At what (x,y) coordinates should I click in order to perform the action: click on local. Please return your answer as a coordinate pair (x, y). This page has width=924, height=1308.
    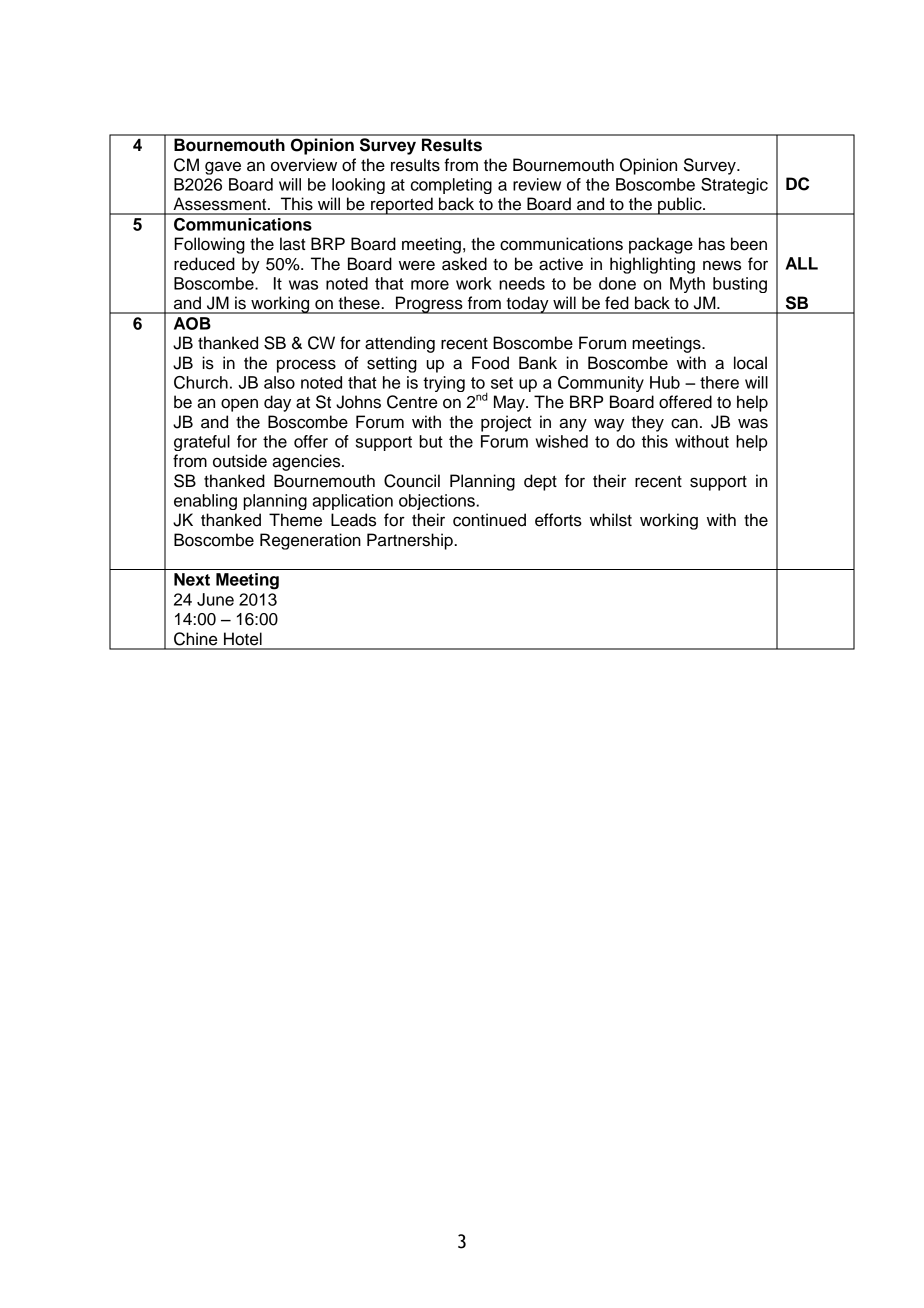
    Looking at the image, I should click on (750, 363).
